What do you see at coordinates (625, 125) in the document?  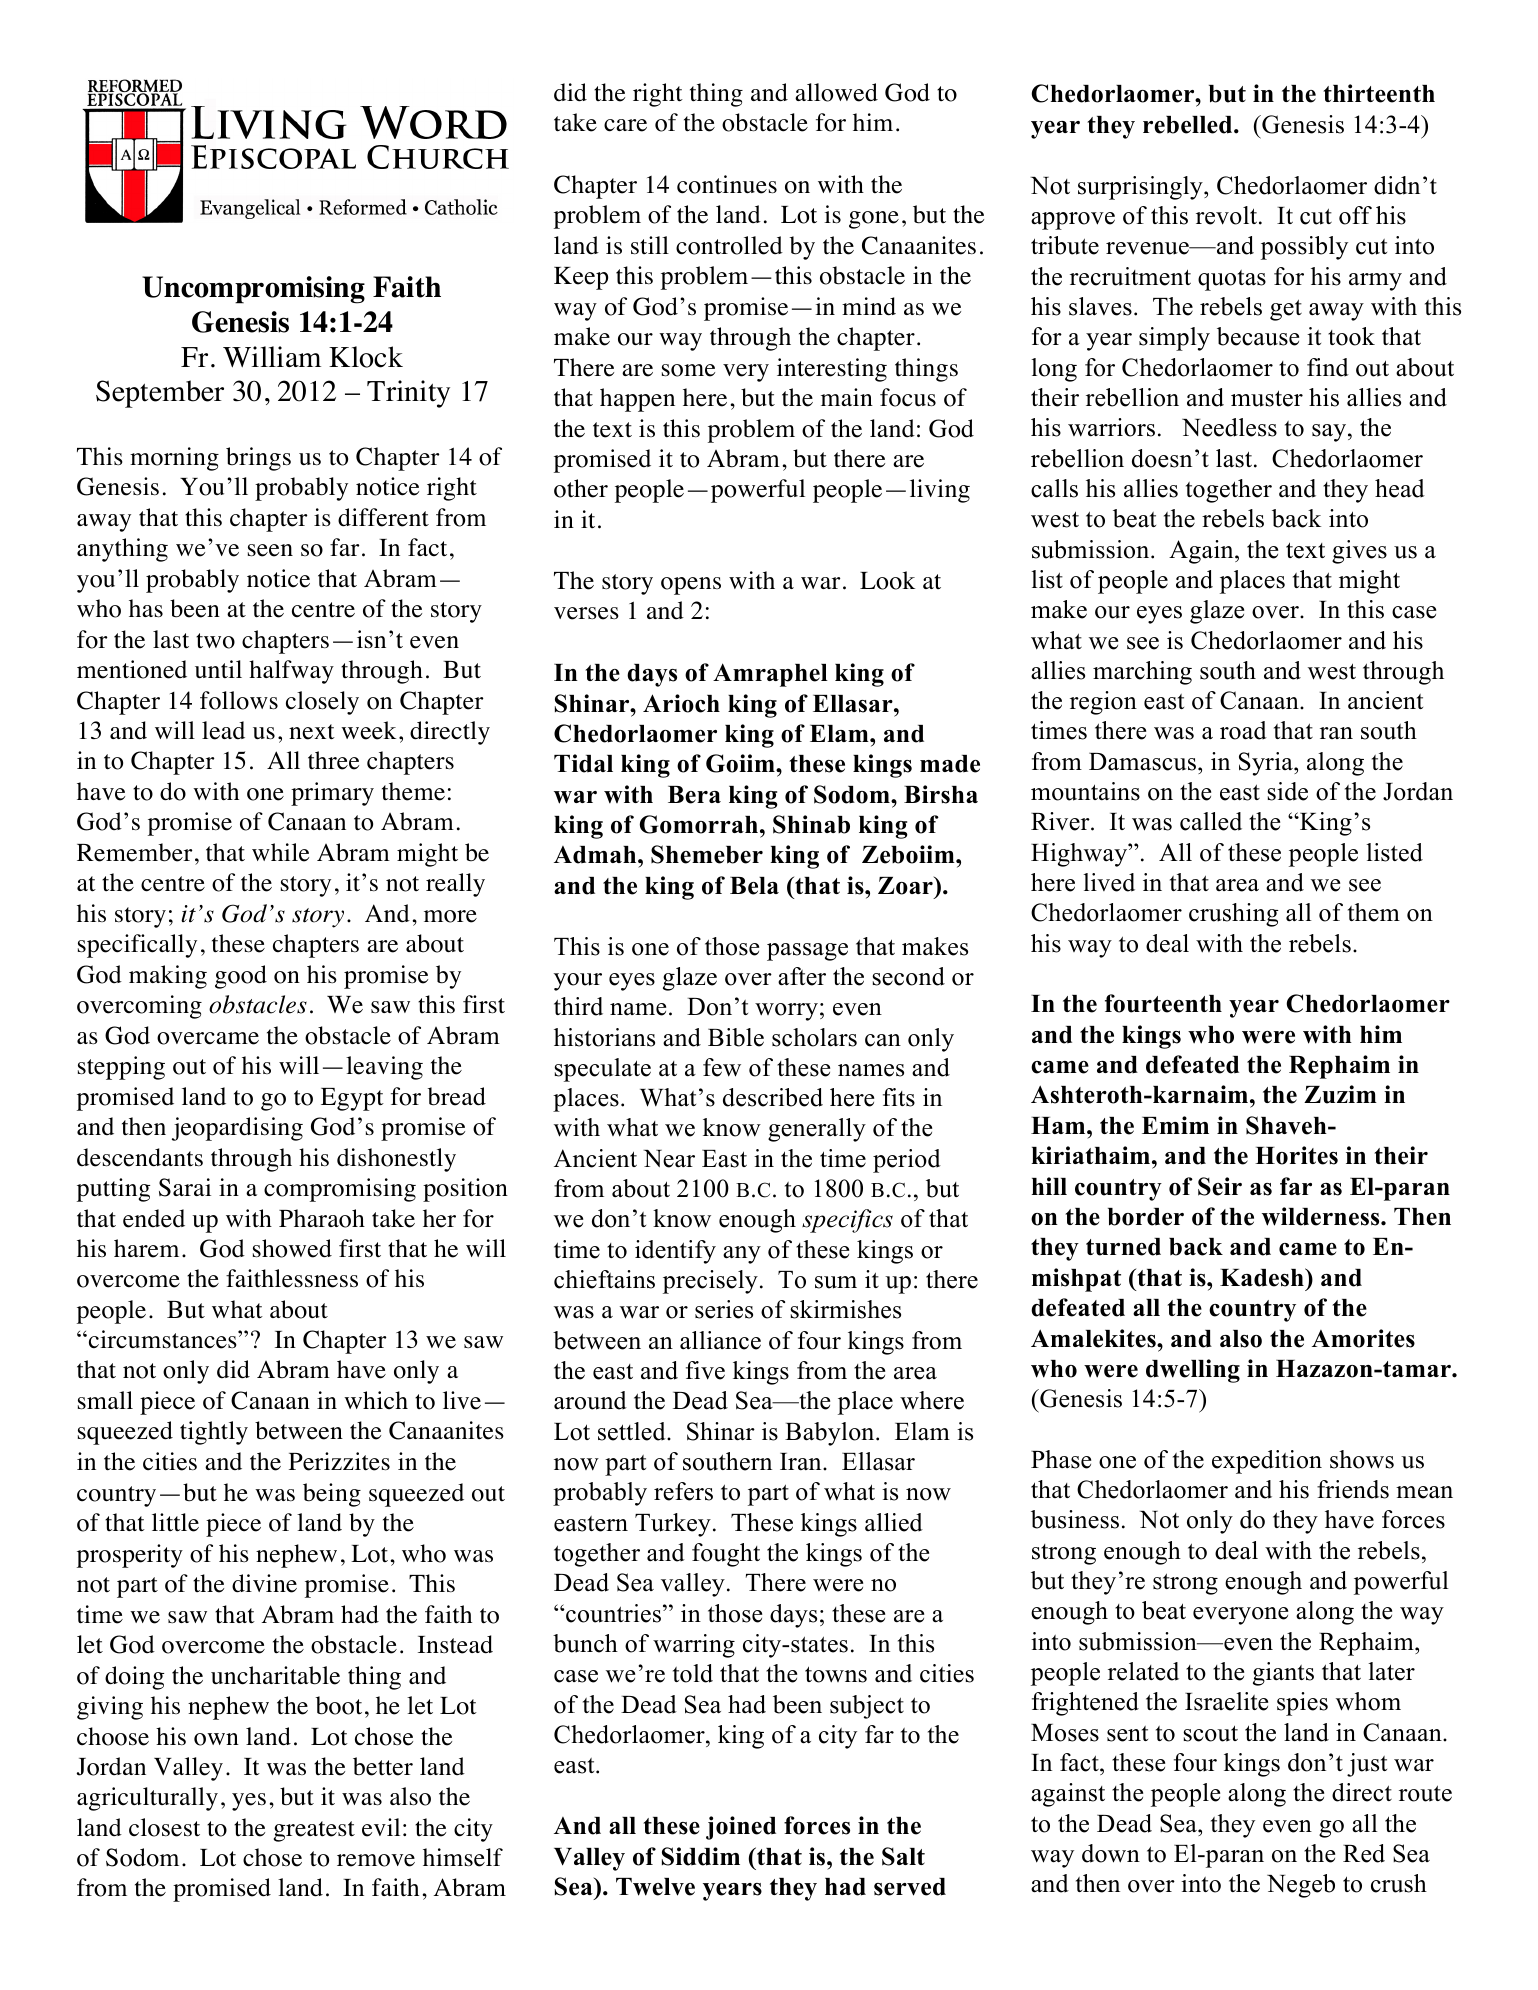 I see `care` at bounding box center [625, 125].
